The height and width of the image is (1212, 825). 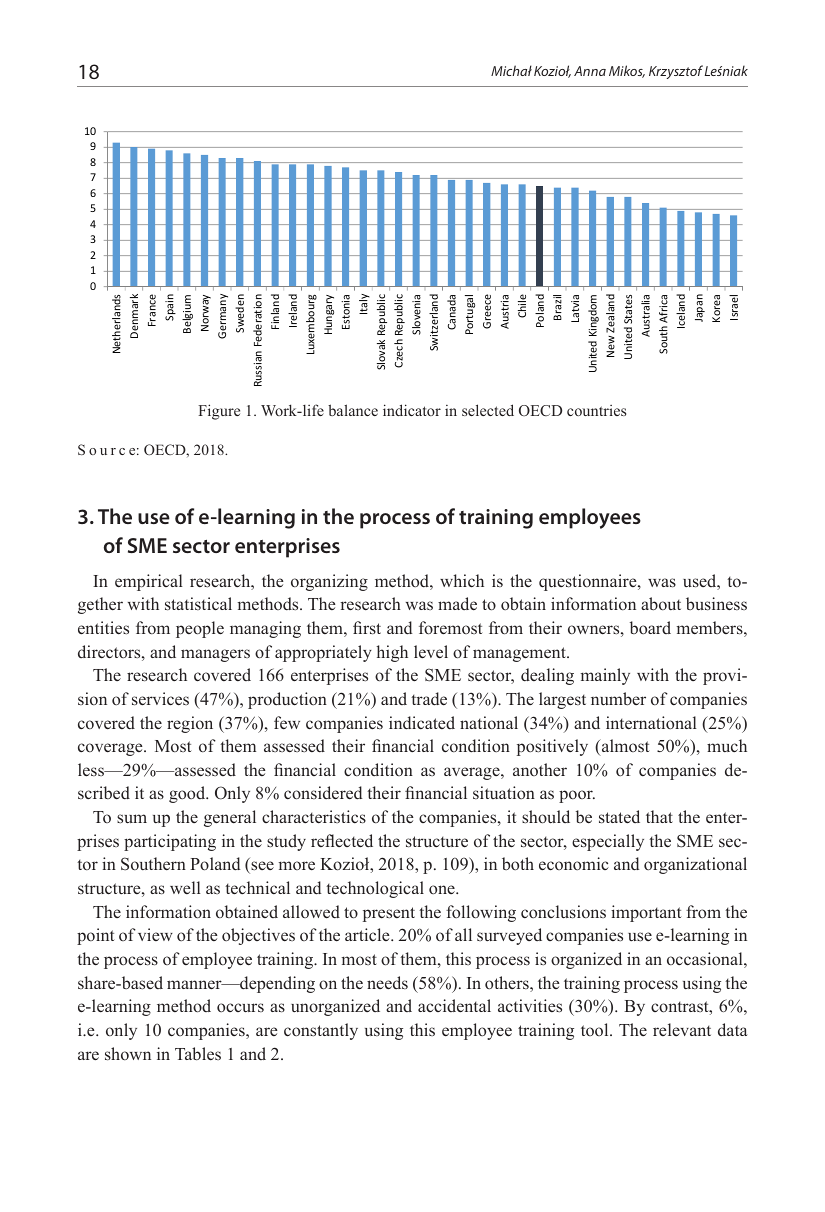 I want to click on which, so click(x=462, y=580).
